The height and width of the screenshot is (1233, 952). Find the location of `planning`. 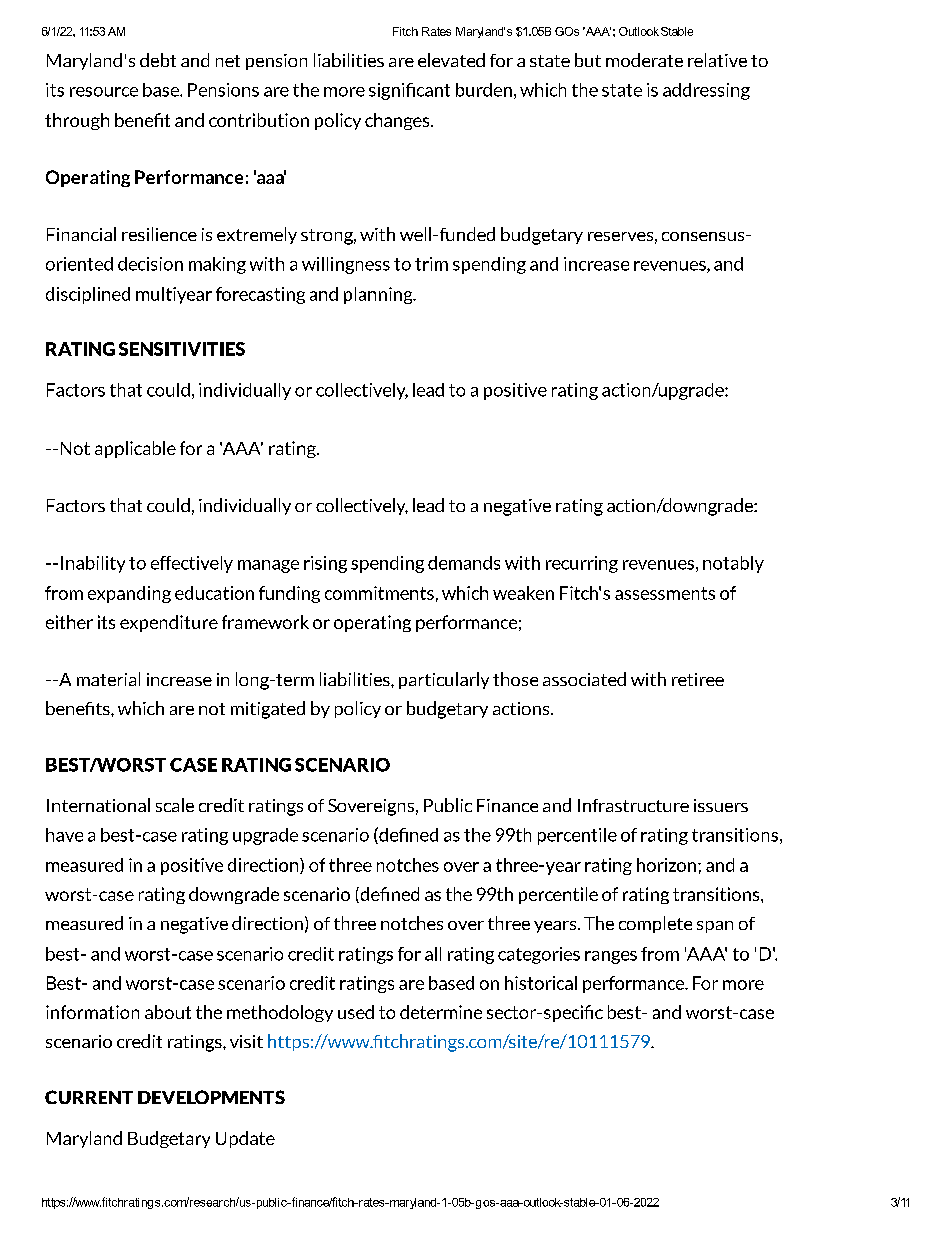

planning is located at coordinates (379, 295).
